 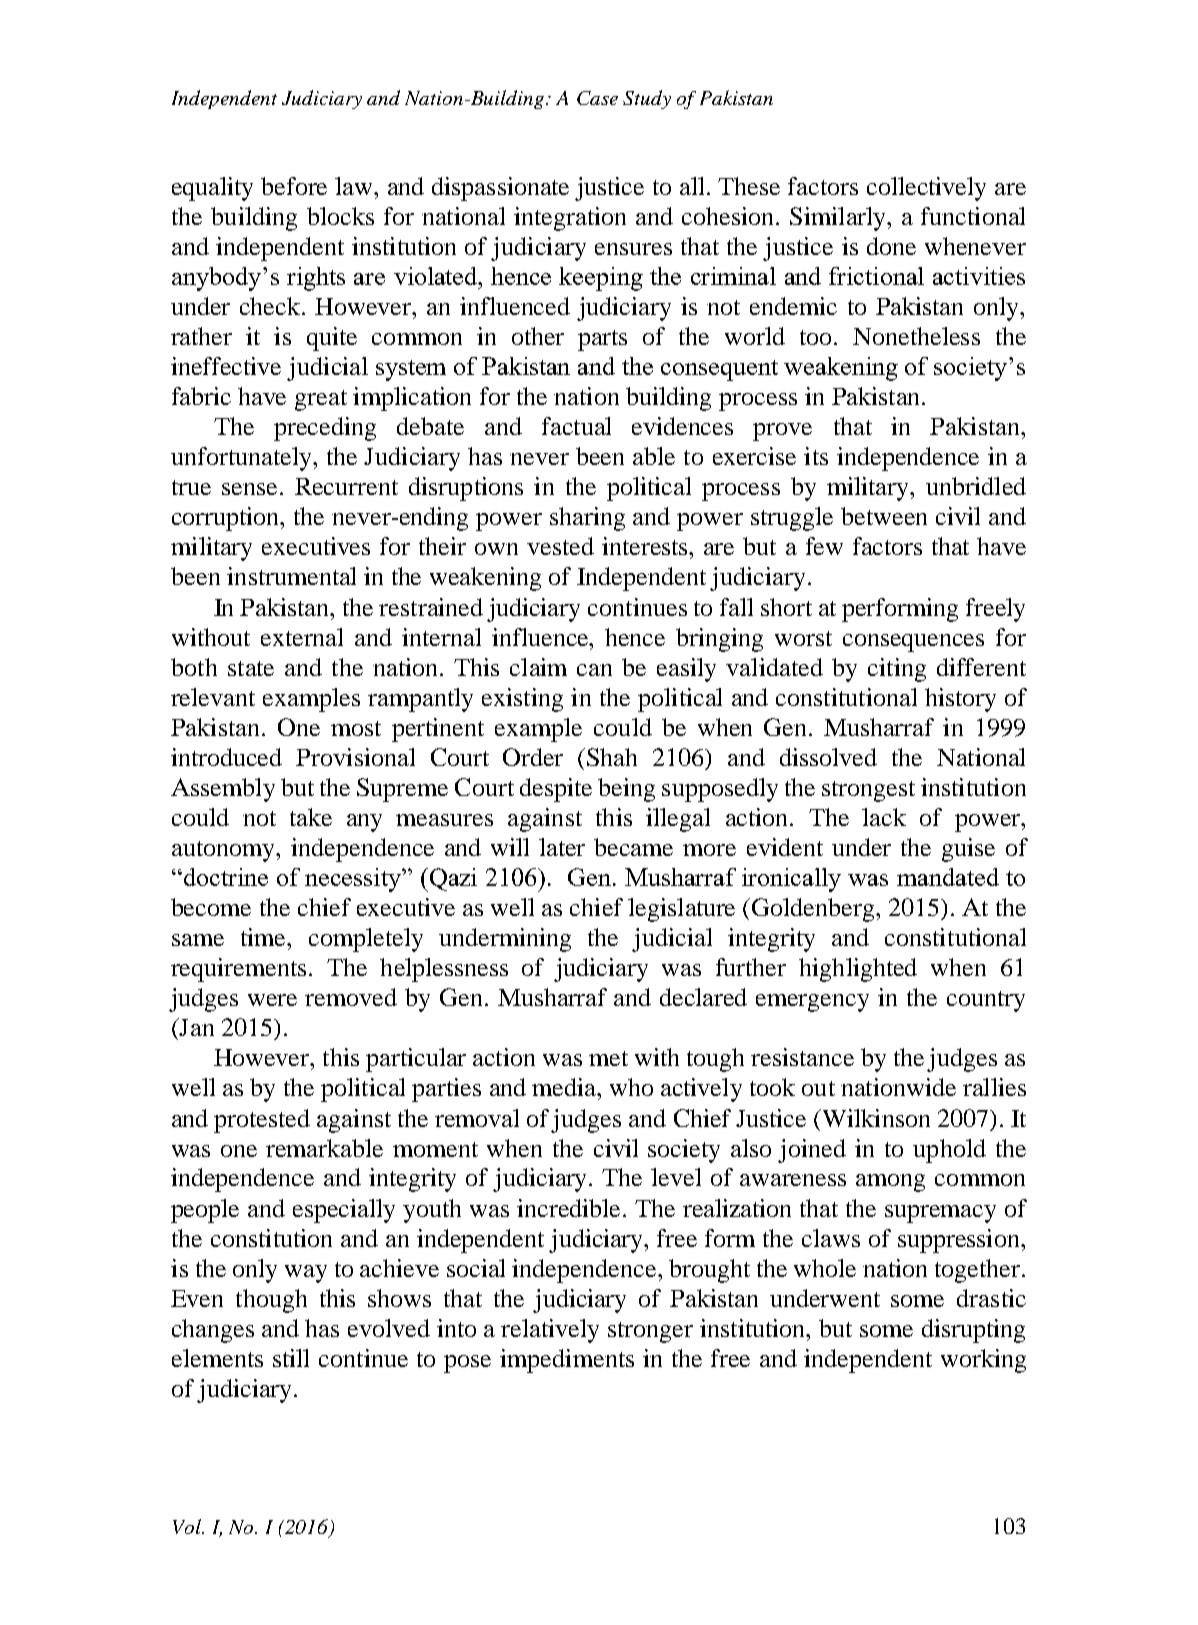 What do you see at coordinates (926, 189) in the screenshot?
I see `collectively` at bounding box center [926, 189].
